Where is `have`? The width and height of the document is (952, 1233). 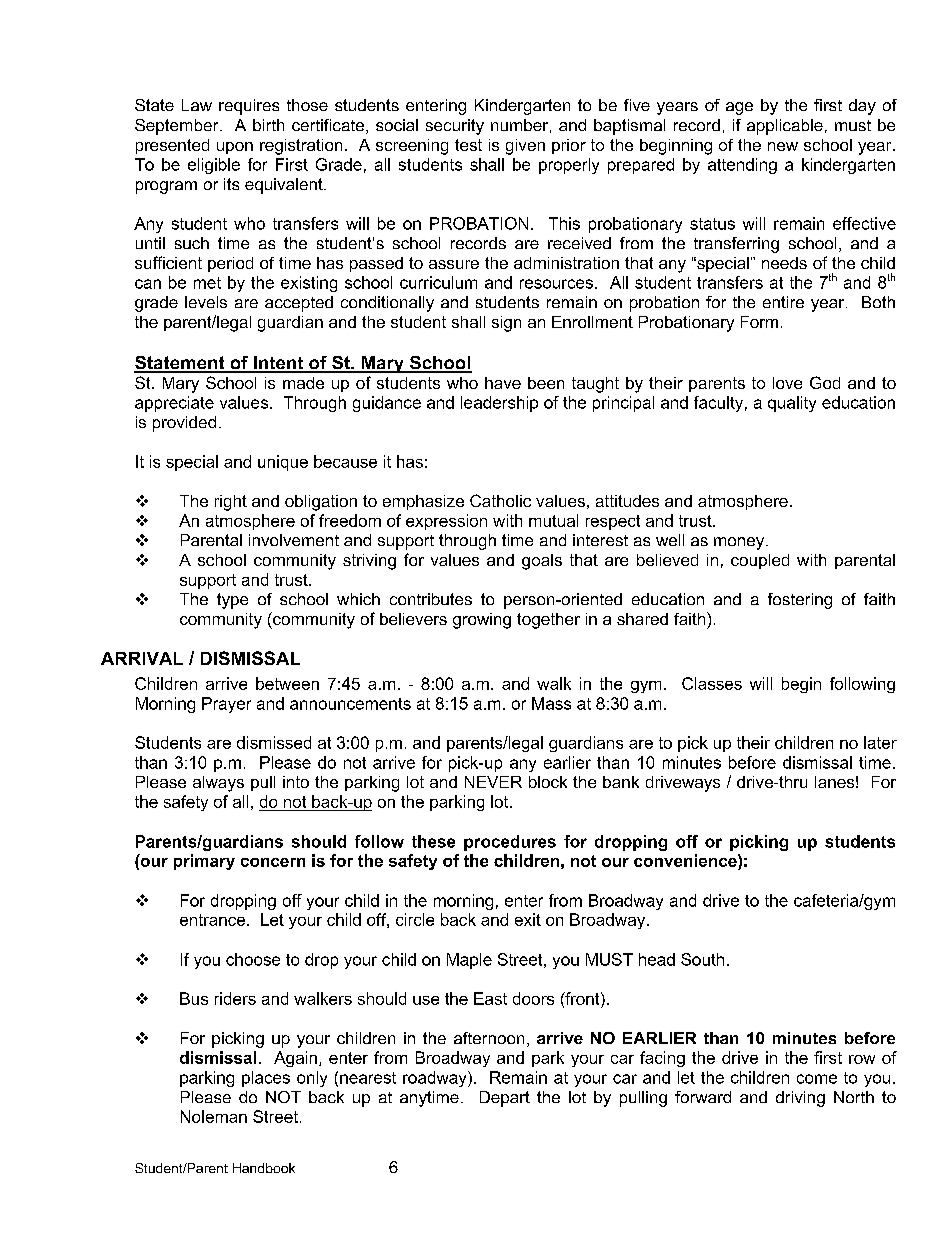
have is located at coordinates (503, 383).
